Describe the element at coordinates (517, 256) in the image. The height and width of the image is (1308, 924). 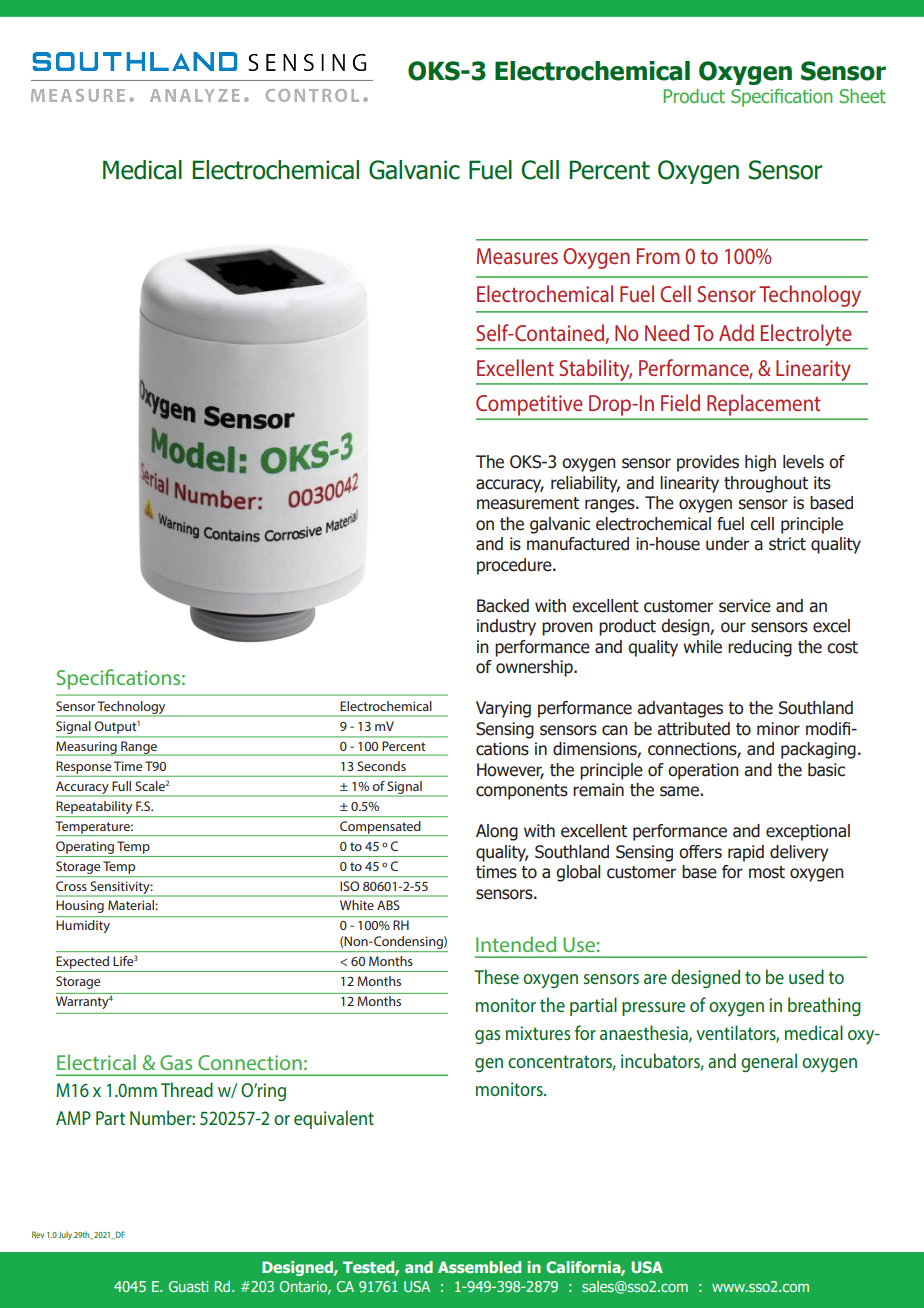
I see `Measures` at that location.
